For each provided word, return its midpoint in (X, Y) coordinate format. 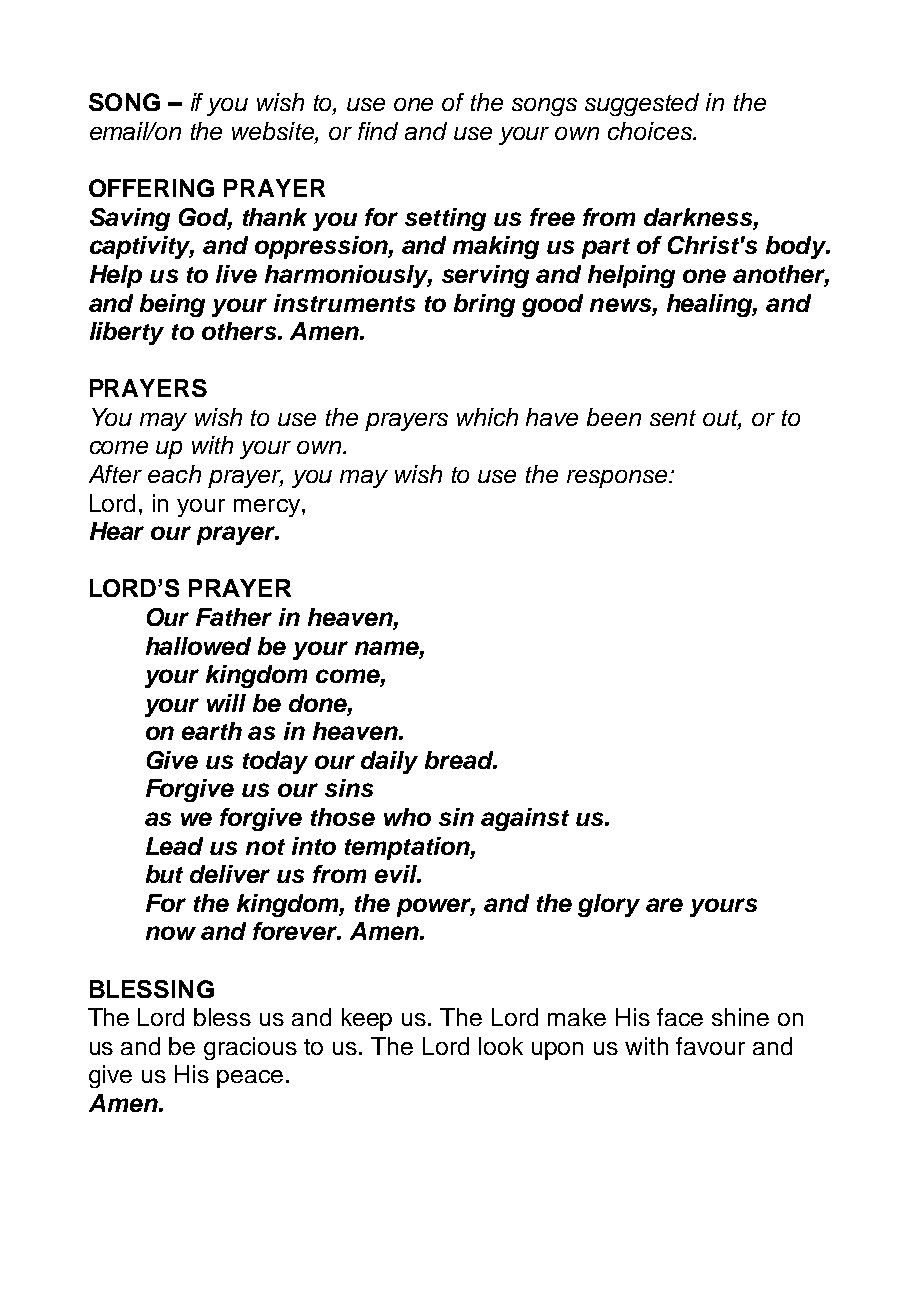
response (619, 479)
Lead (174, 846)
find (378, 131)
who (407, 817)
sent (673, 418)
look (501, 1046)
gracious (250, 1048)
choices (651, 131)
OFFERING (151, 188)
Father (234, 617)
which (487, 417)
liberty (127, 333)
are (664, 905)
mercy (268, 508)
